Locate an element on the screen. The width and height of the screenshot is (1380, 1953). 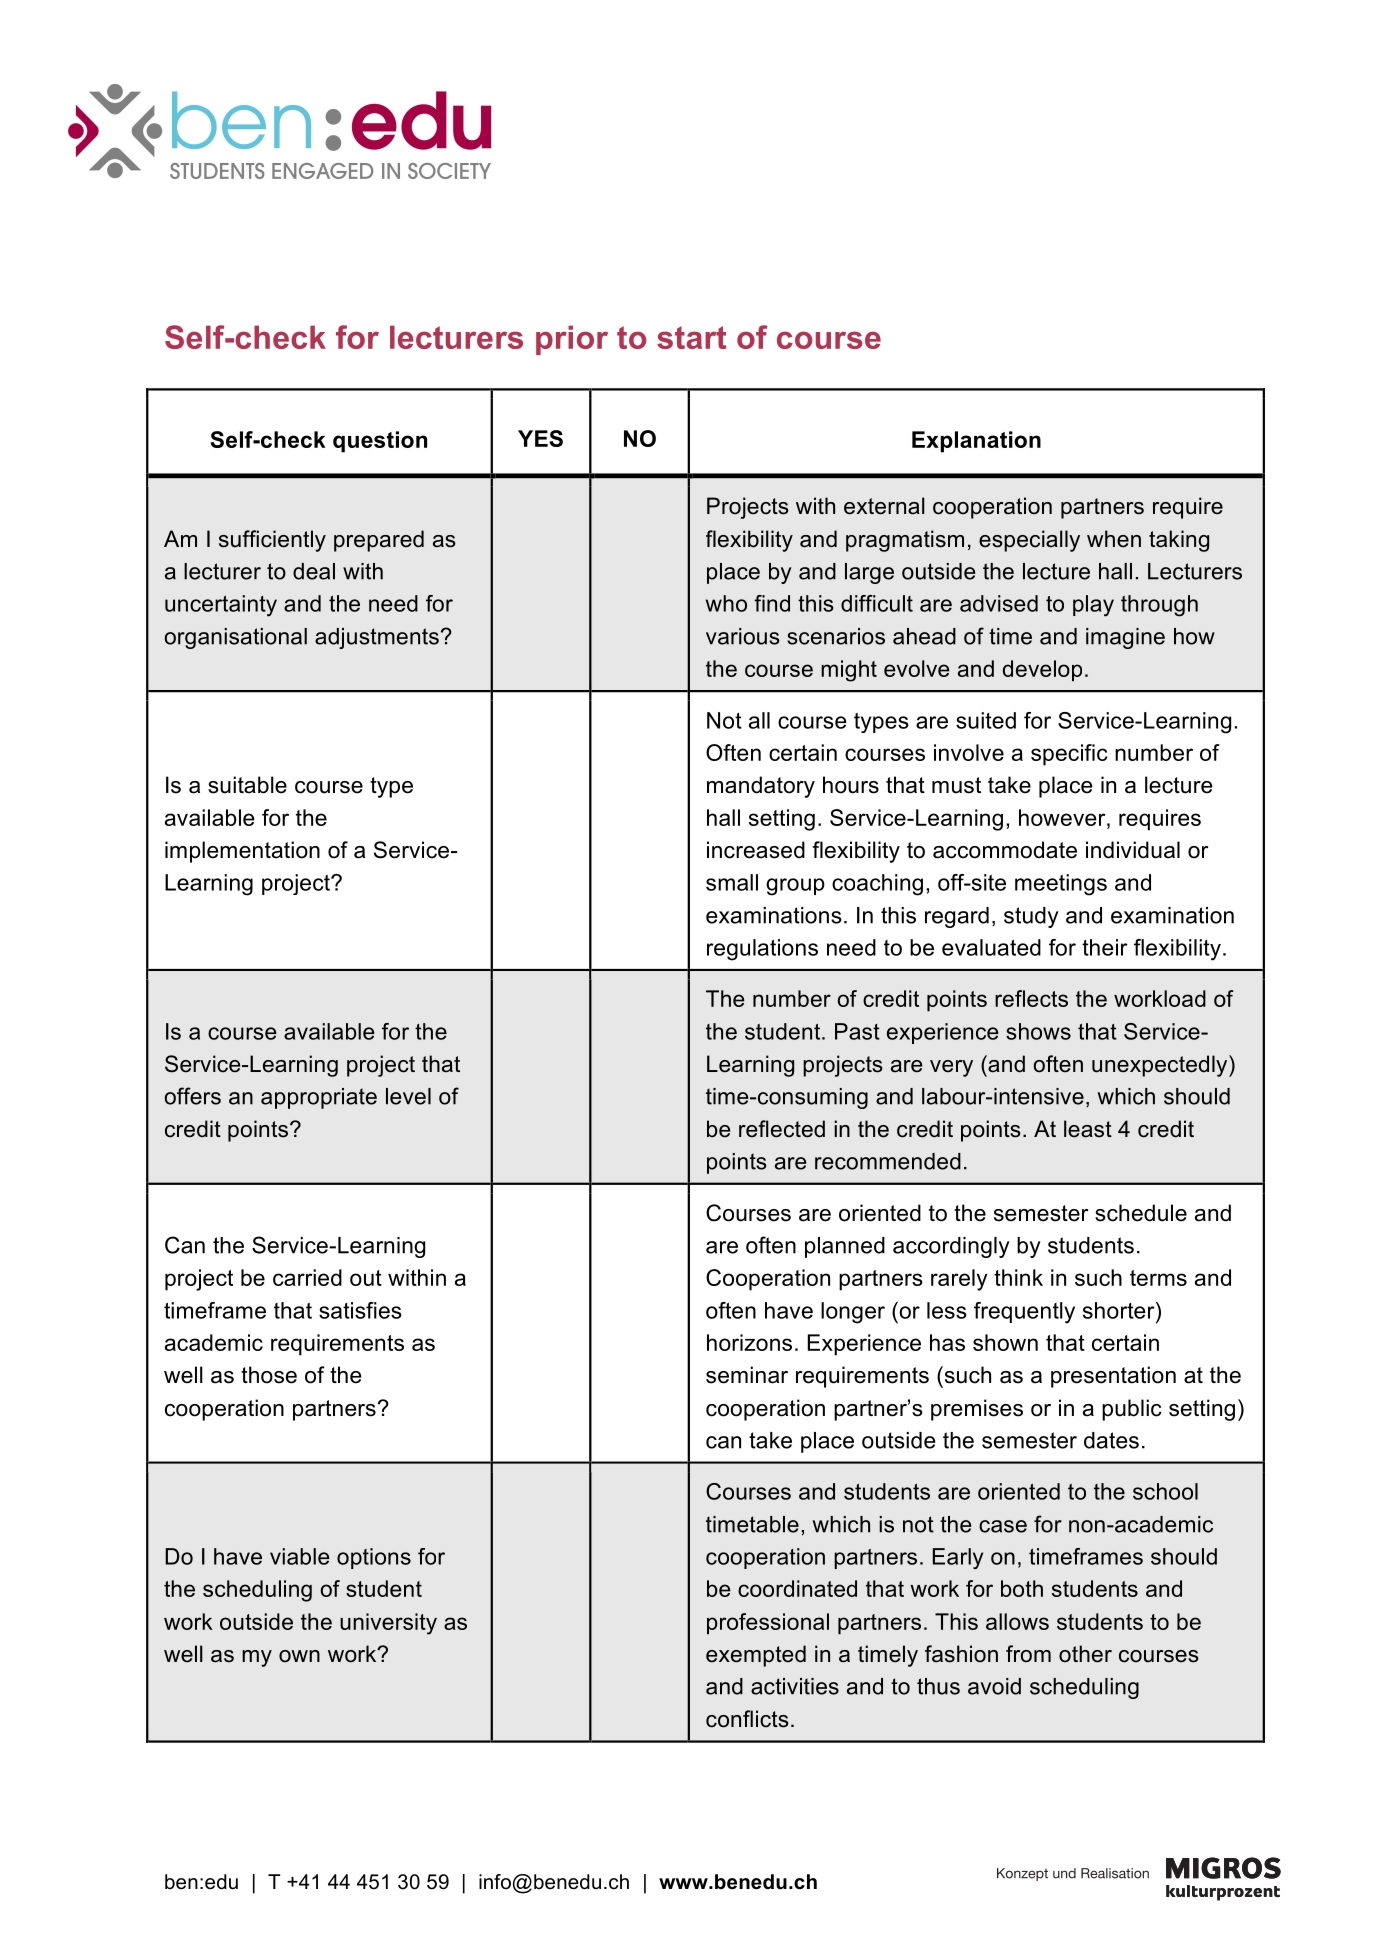
carried is located at coordinates (307, 1277).
